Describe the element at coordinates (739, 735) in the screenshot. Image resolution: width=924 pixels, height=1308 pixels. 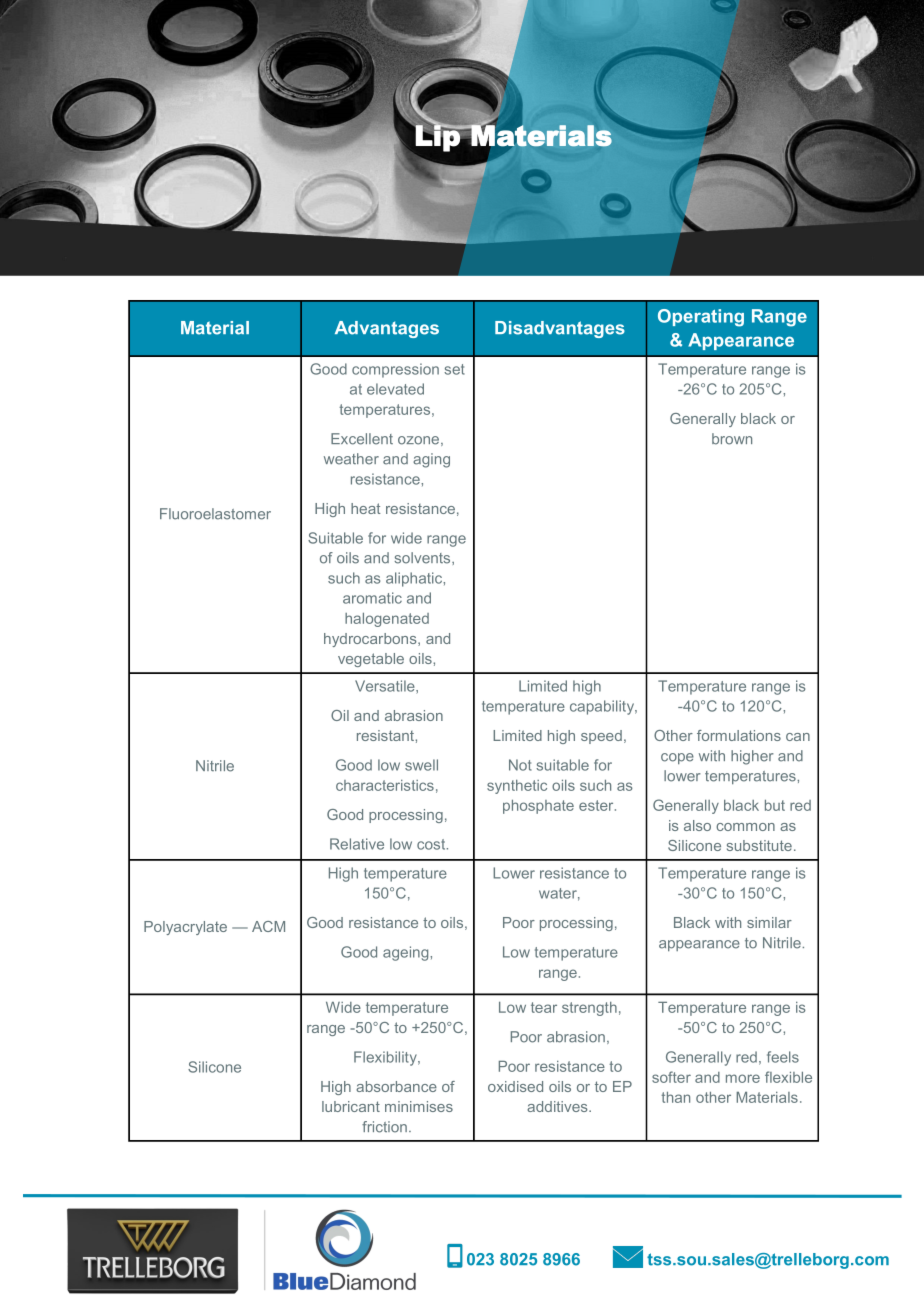
I see `formulations` at that location.
